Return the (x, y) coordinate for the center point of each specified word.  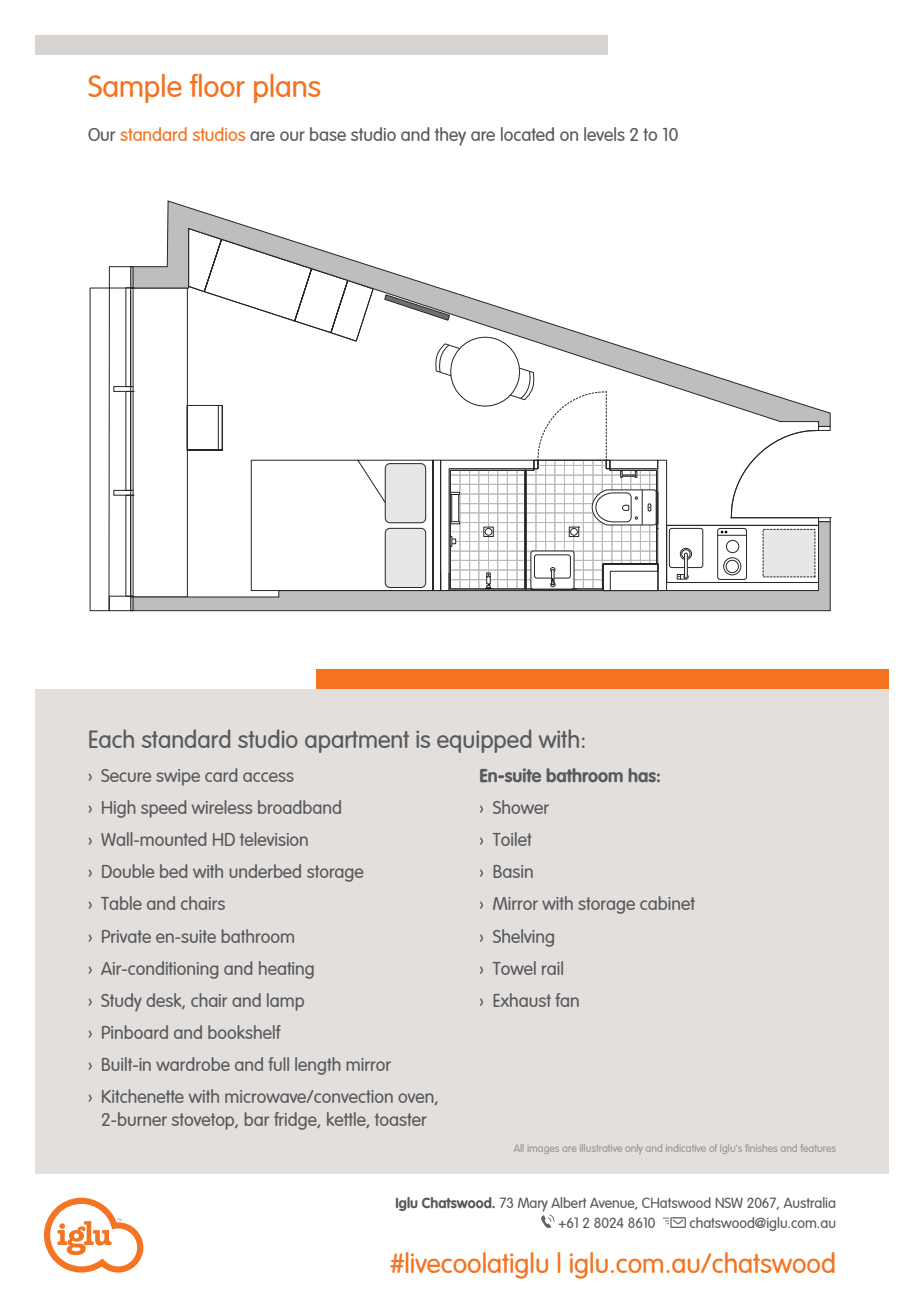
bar (257, 1119)
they (450, 136)
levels (604, 134)
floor (217, 85)
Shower (521, 807)
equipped (484, 741)
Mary (533, 1204)
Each (111, 738)
